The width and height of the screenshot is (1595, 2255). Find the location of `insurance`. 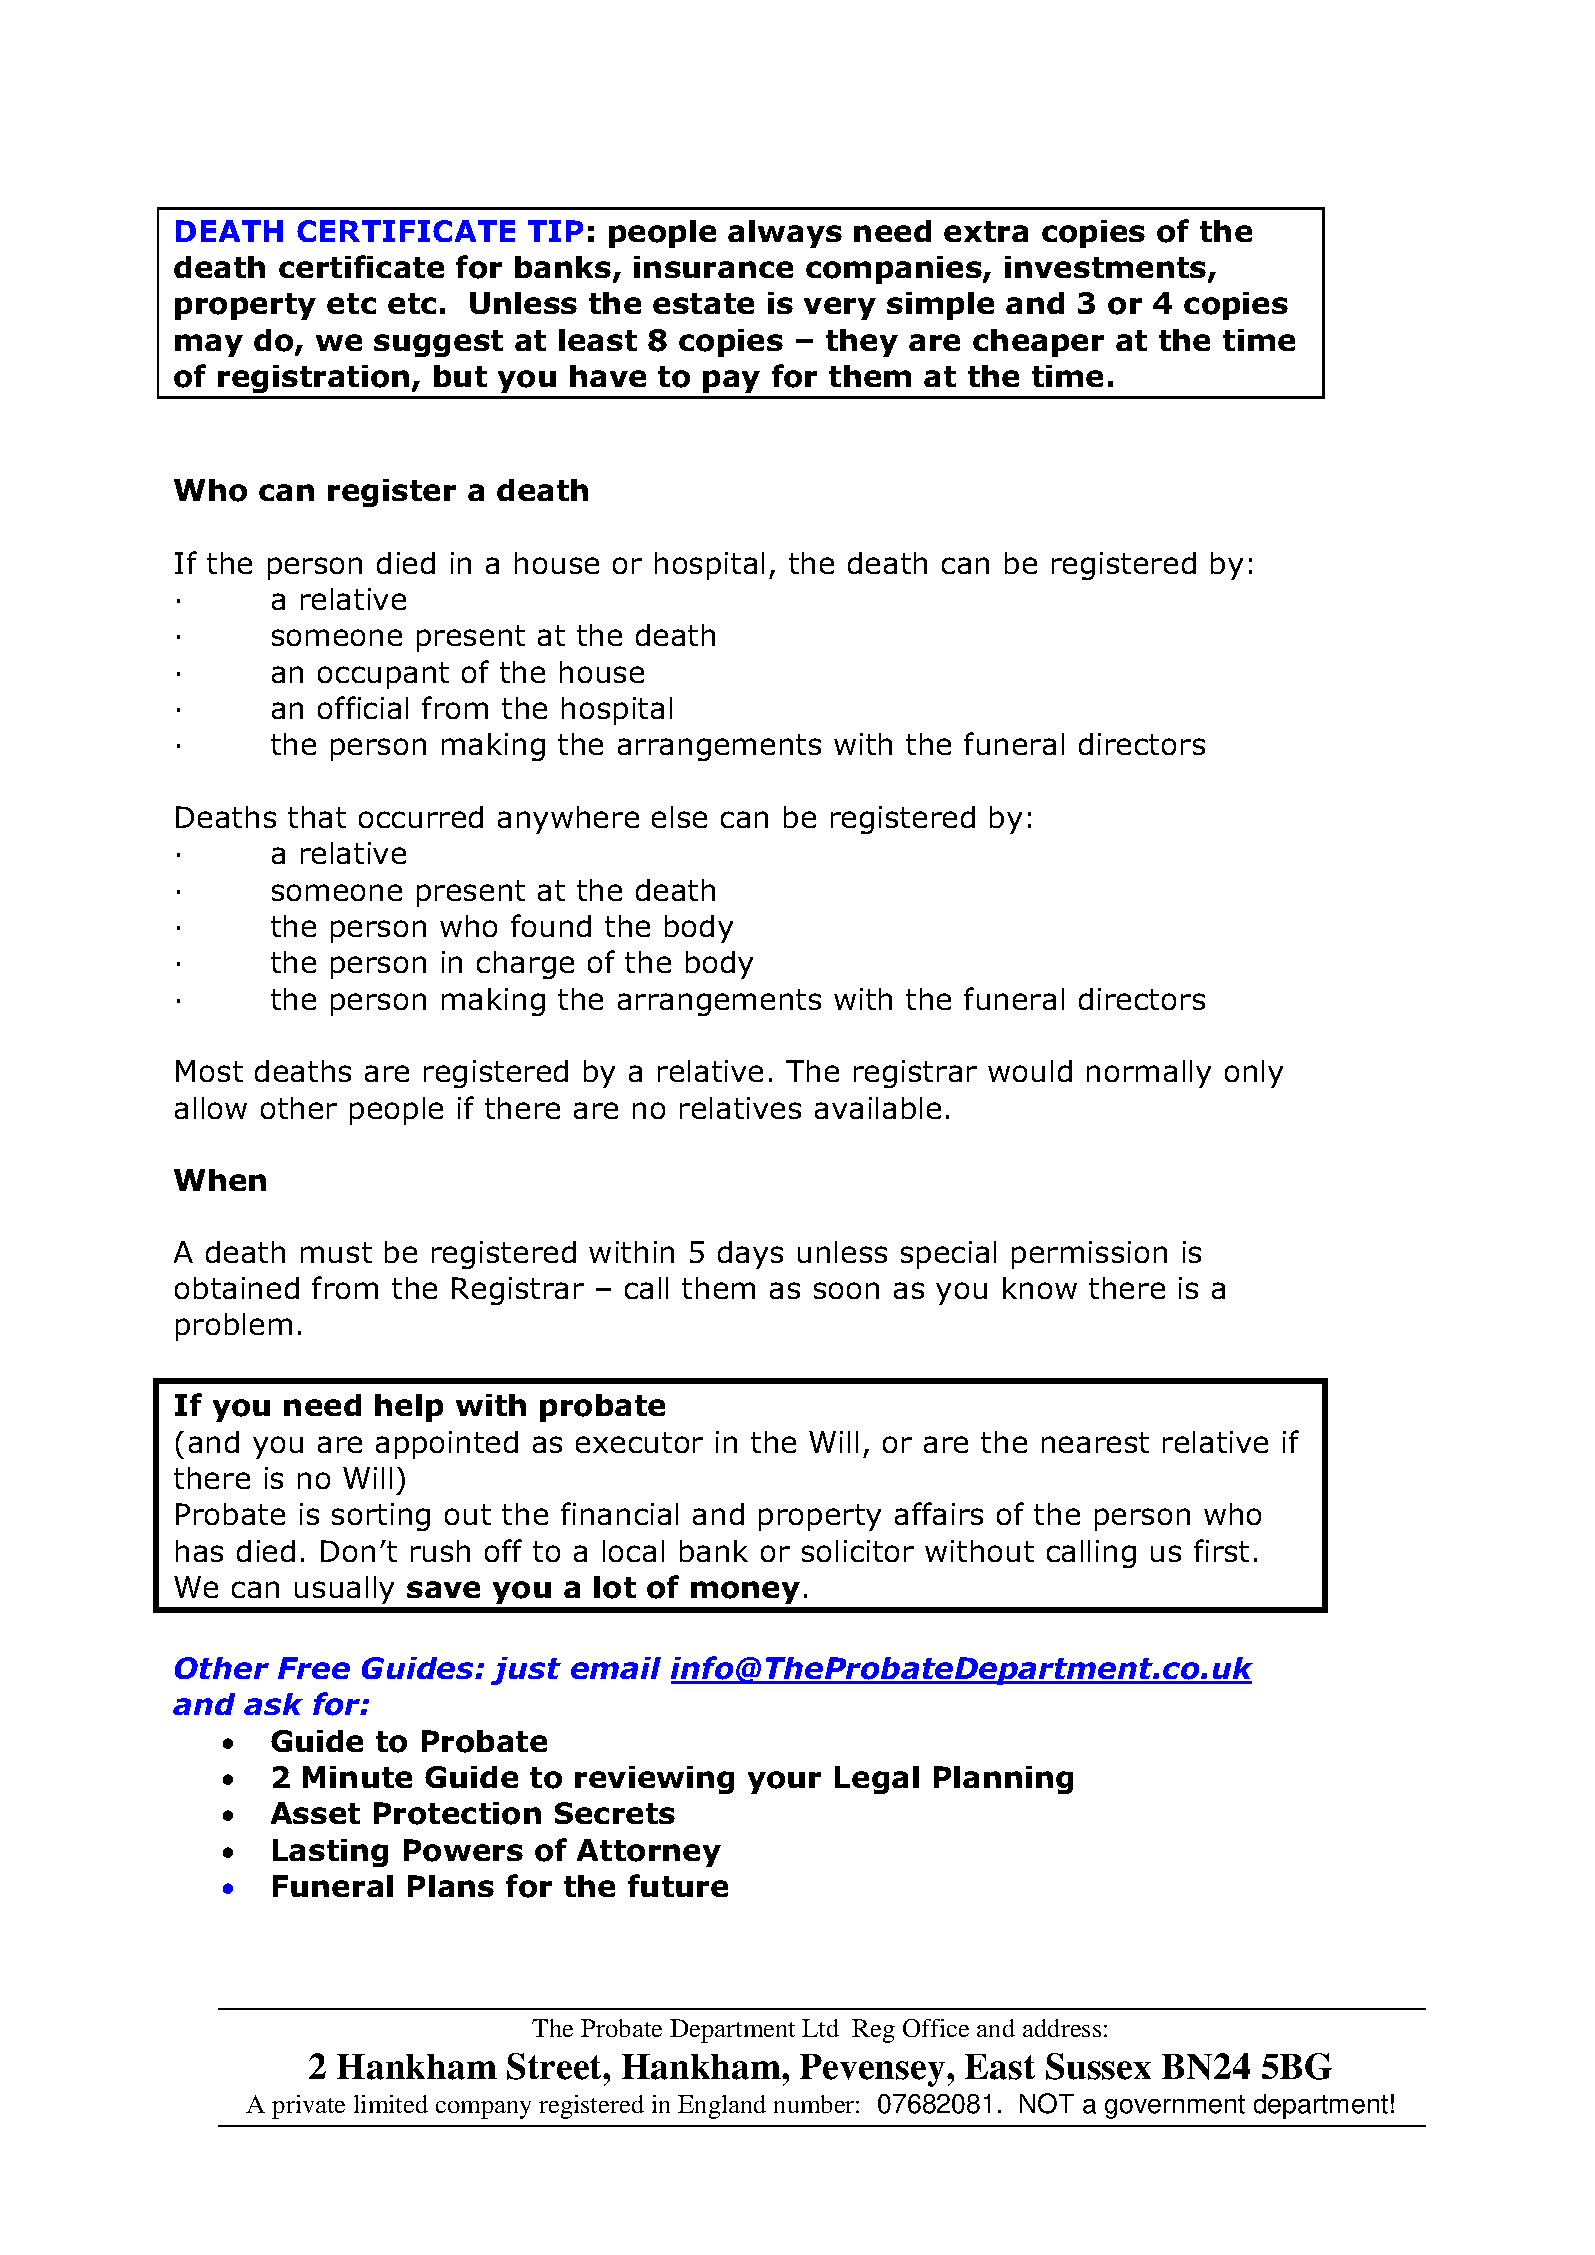

insurance is located at coordinates (713, 267).
